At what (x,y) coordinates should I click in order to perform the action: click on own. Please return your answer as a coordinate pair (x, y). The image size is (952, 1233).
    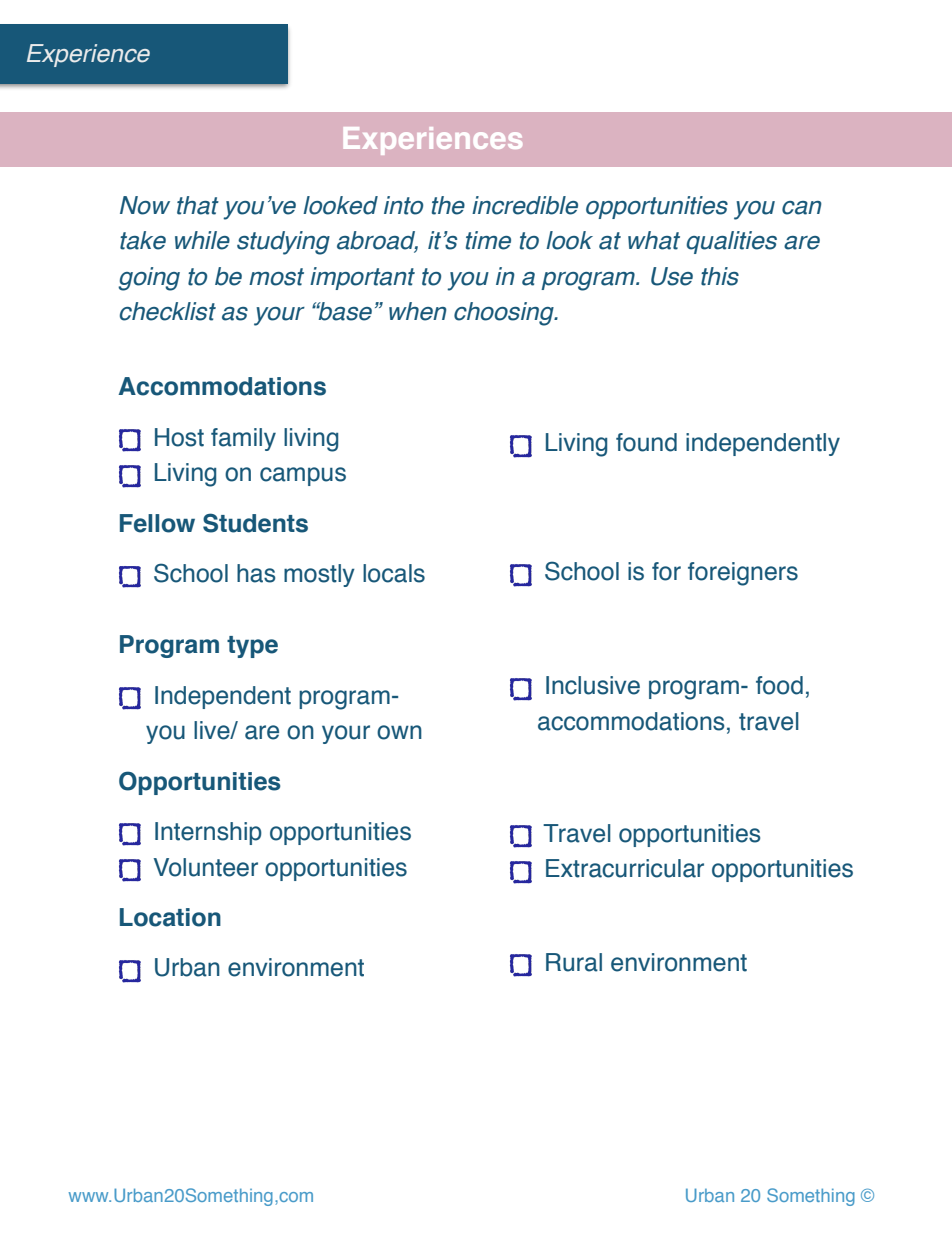
    Looking at the image, I should click on (399, 732).
